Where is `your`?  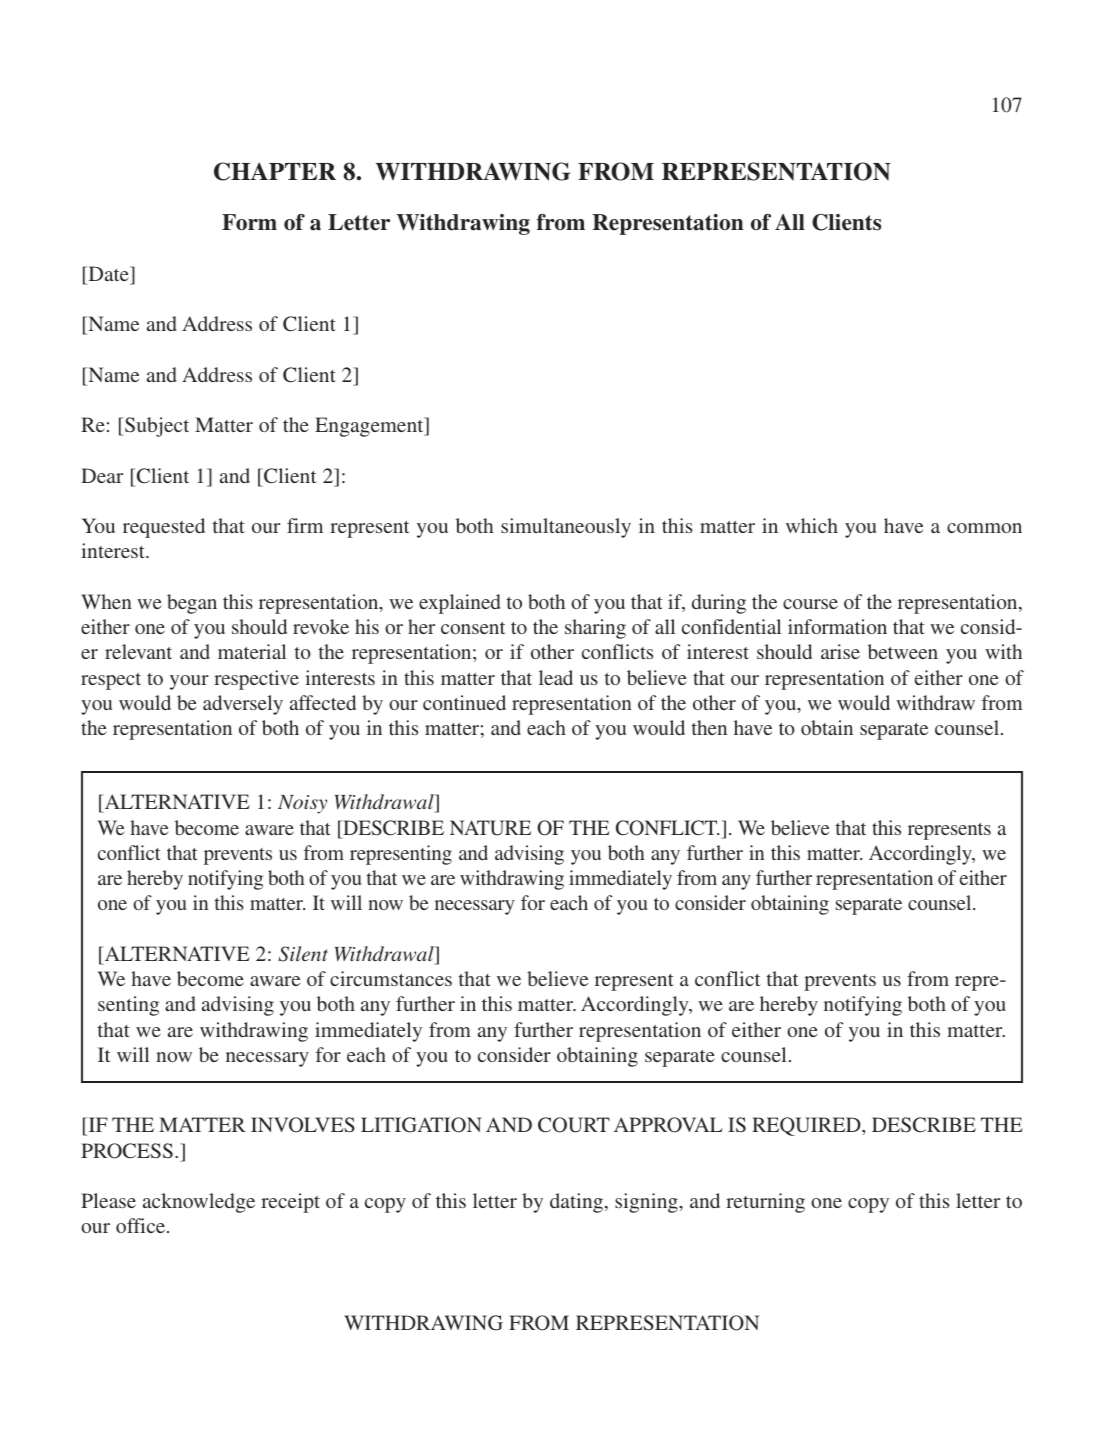
your is located at coordinates (189, 682).
